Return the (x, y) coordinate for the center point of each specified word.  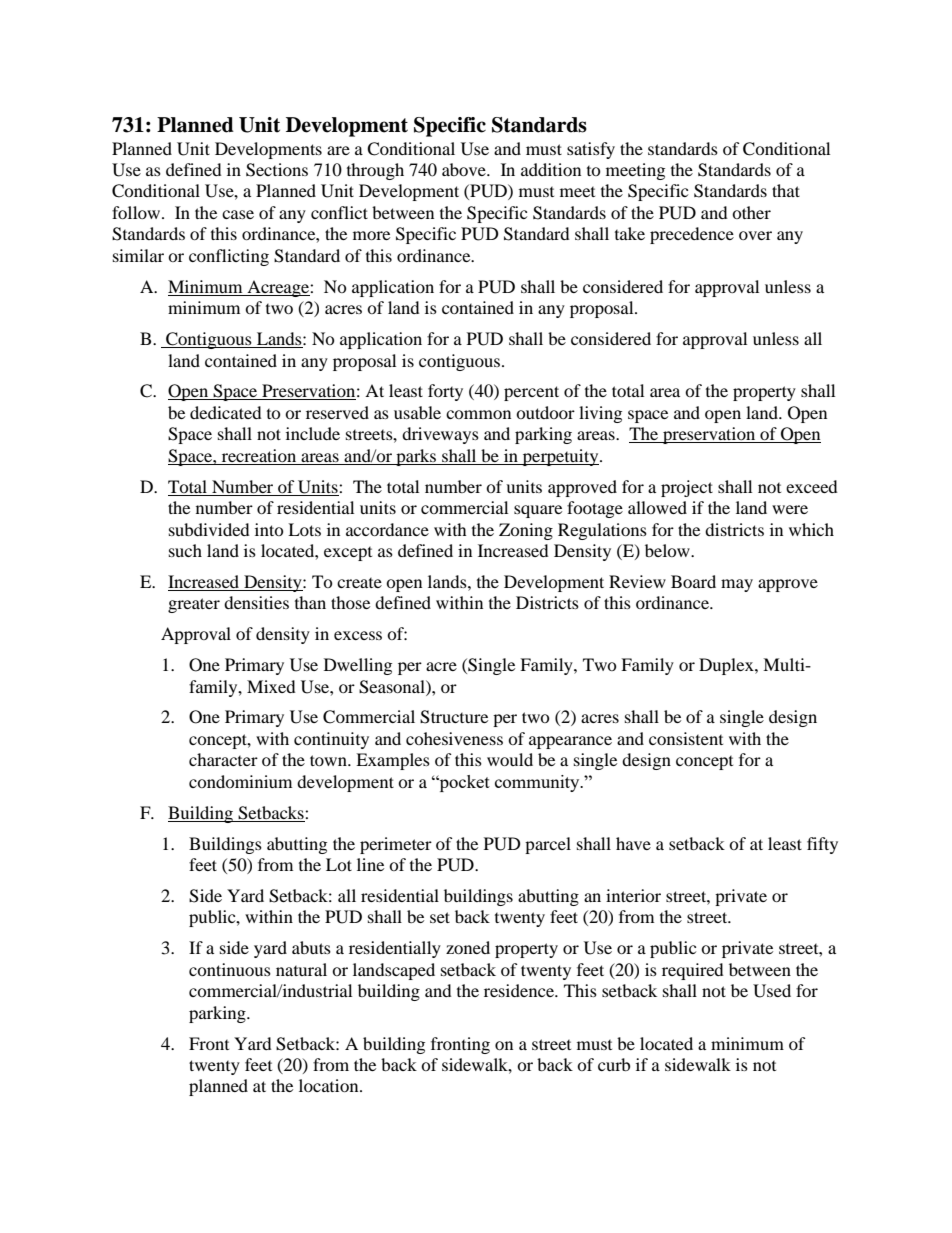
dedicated (226, 412)
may (737, 585)
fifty (822, 845)
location (330, 1085)
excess (358, 635)
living (600, 414)
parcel (548, 845)
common (478, 414)
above (465, 169)
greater (194, 605)
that (786, 190)
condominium (240, 781)
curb (614, 1064)
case (238, 214)
